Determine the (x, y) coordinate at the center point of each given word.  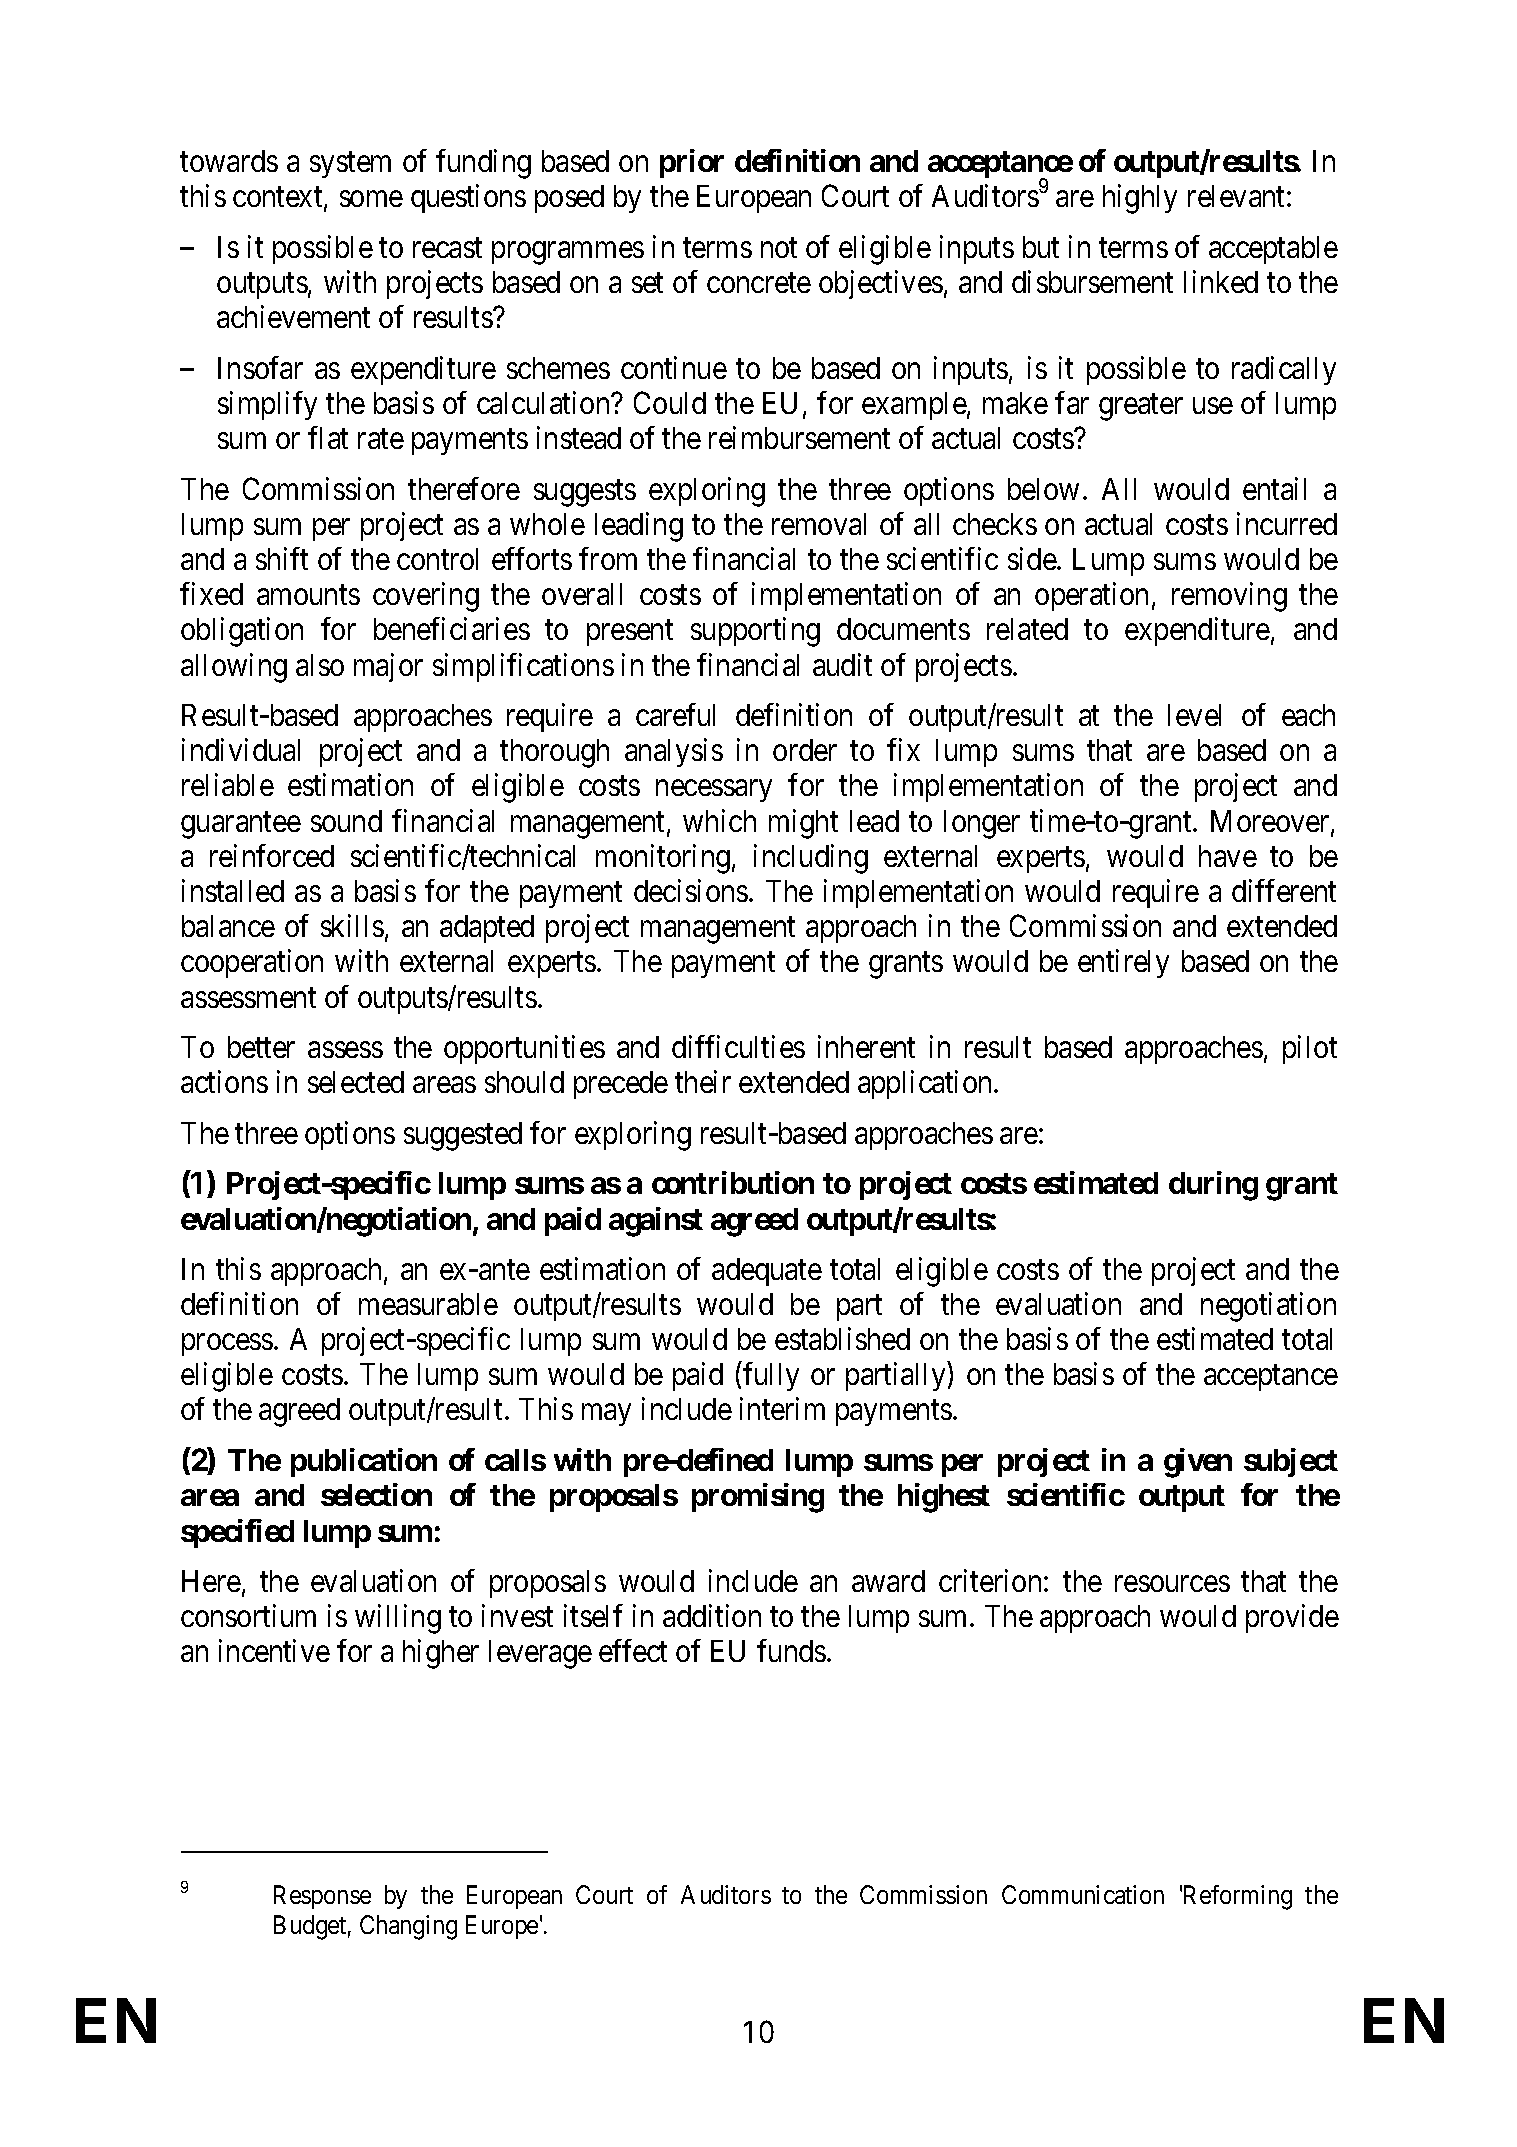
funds (791, 1650)
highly (1140, 199)
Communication (1083, 1894)
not (779, 248)
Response (322, 1897)
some (371, 199)
